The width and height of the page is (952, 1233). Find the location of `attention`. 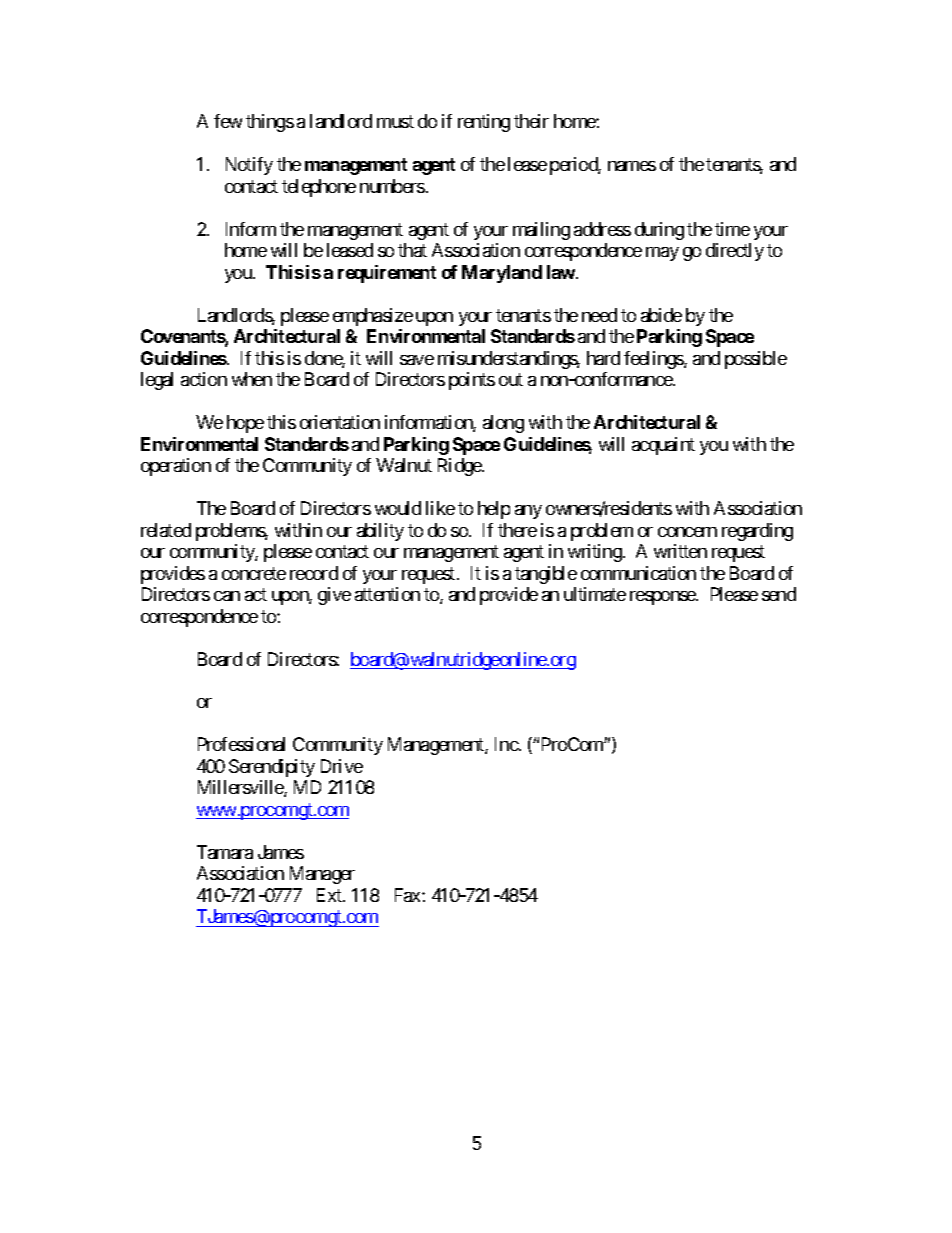

attention is located at coordinates (387, 594).
